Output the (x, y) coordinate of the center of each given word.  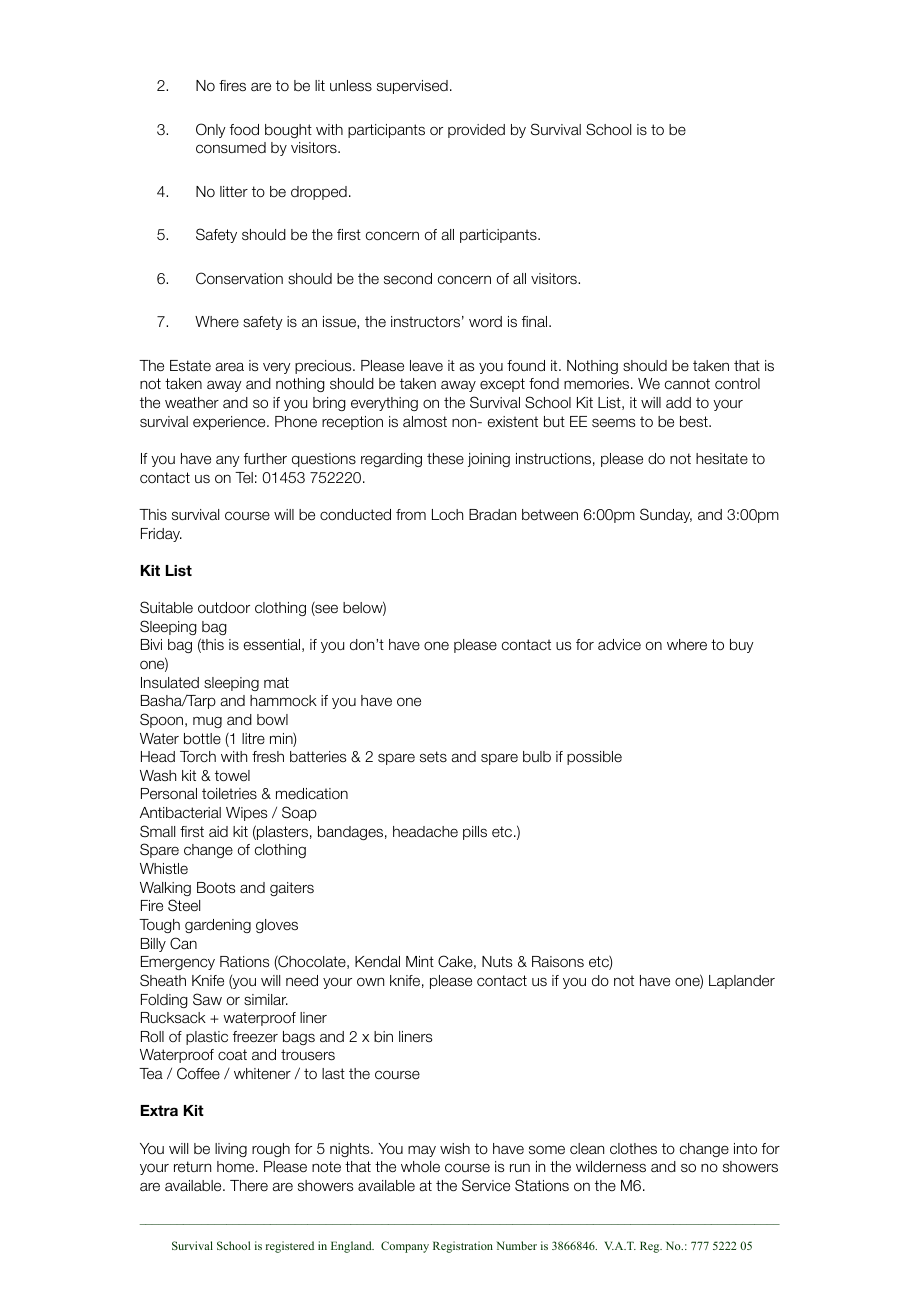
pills (475, 833)
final (536, 321)
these (445, 458)
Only (211, 130)
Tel (244, 477)
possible (594, 758)
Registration (463, 1247)
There (249, 1185)
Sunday (666, 515)
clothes (633, 1149)
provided (476, 131)
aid (218, 831)
